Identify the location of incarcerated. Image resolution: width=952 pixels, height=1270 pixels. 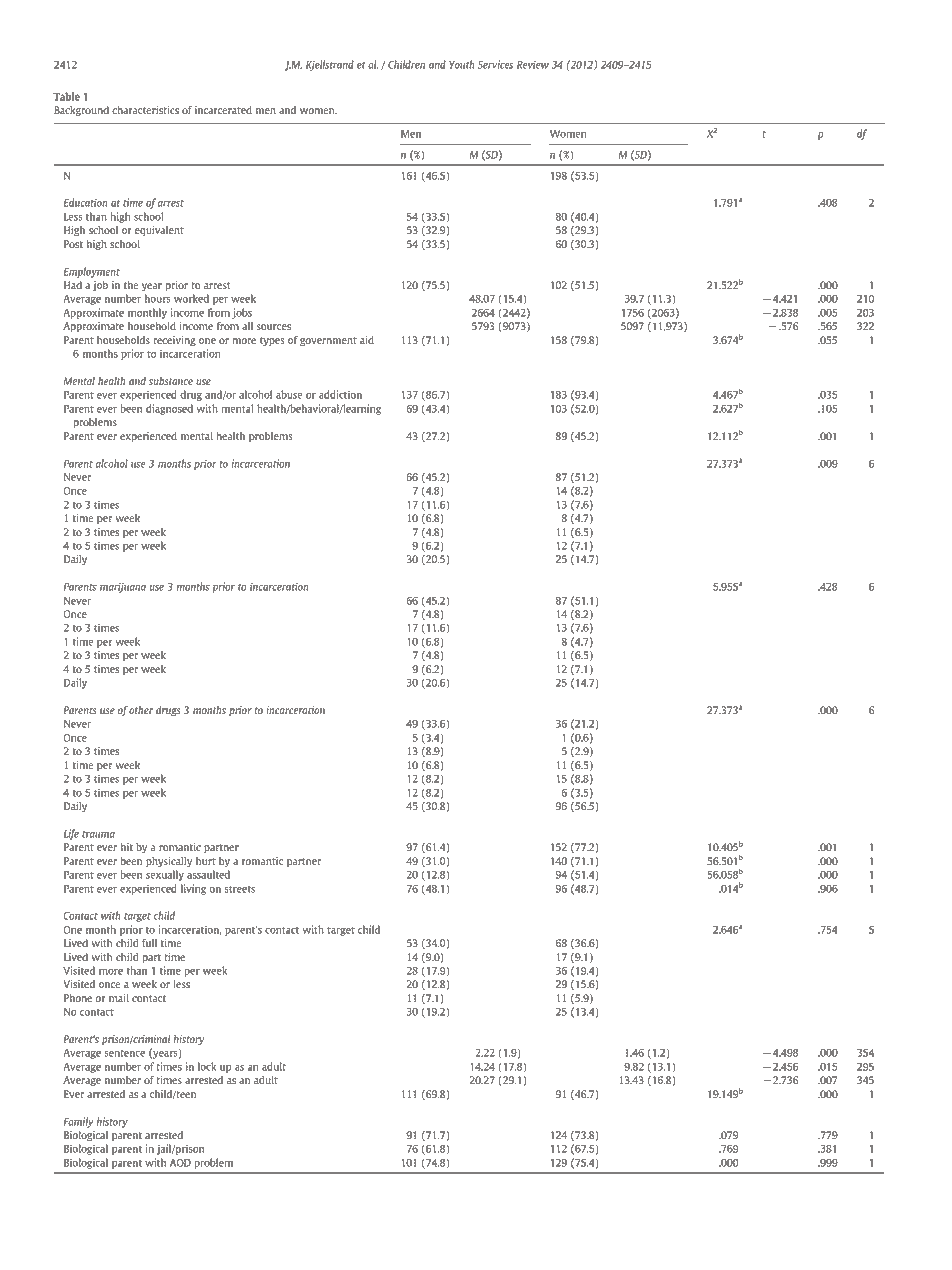
(223, 110).
